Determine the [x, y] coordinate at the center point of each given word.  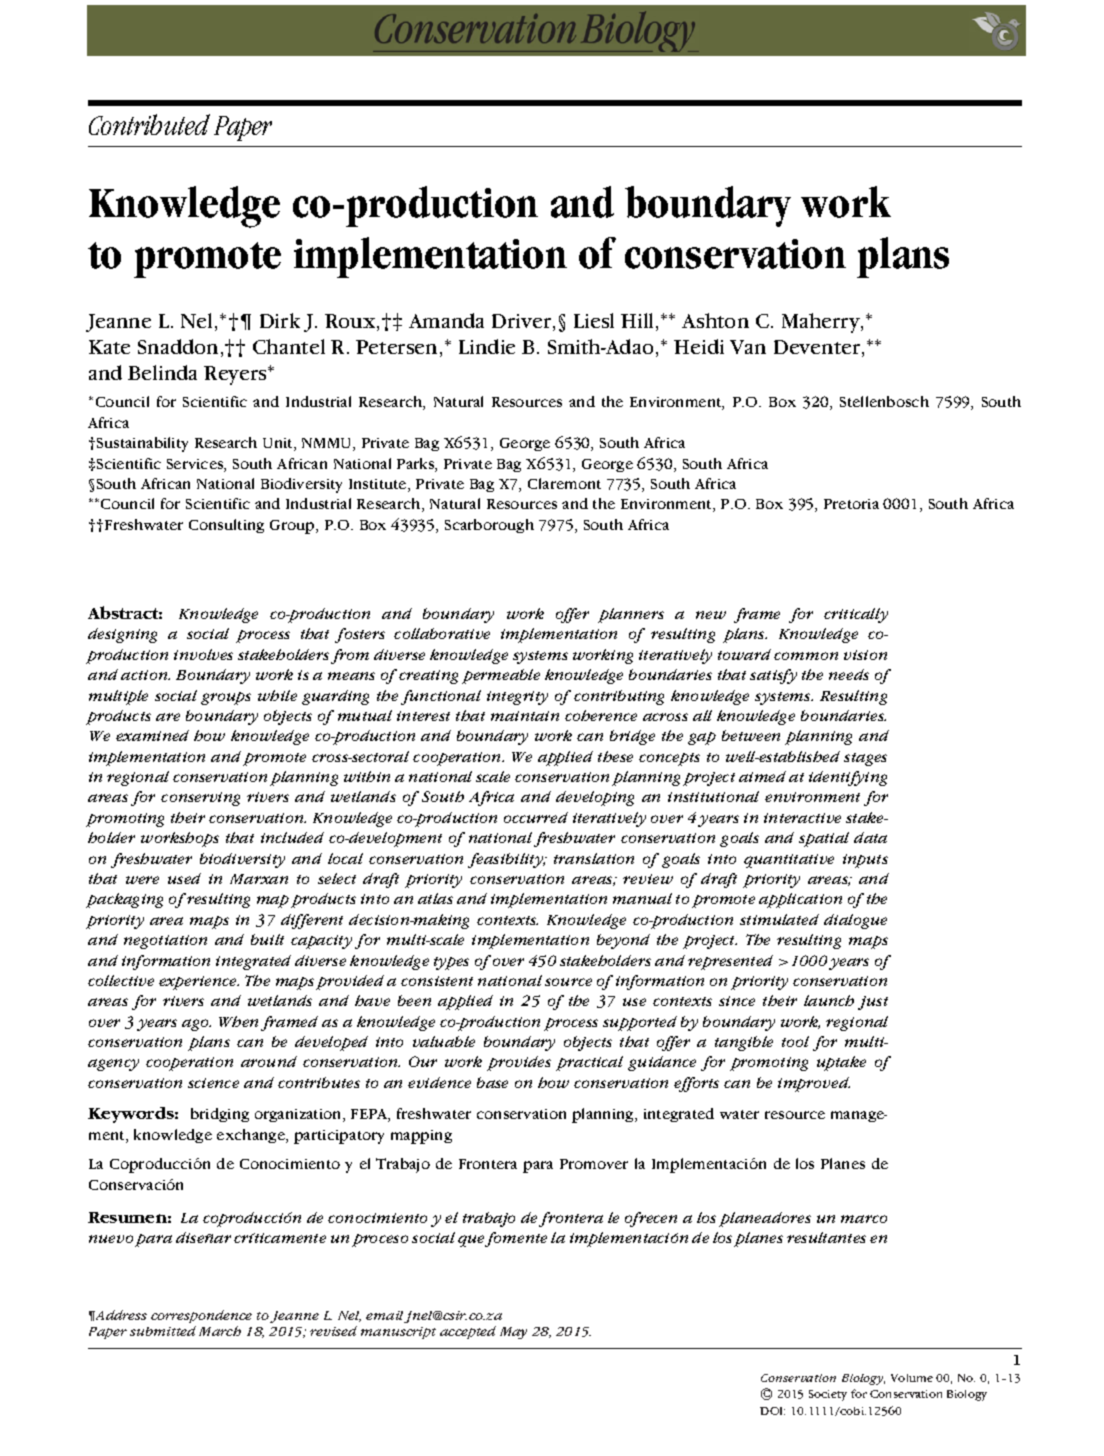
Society [828, 1395]
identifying [848, 778]
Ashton [715, 320]
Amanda [446, 320]
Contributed [149, 124]
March [220, 1331]
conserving [200, 799]
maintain [525, 716]
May [513, 1333]
